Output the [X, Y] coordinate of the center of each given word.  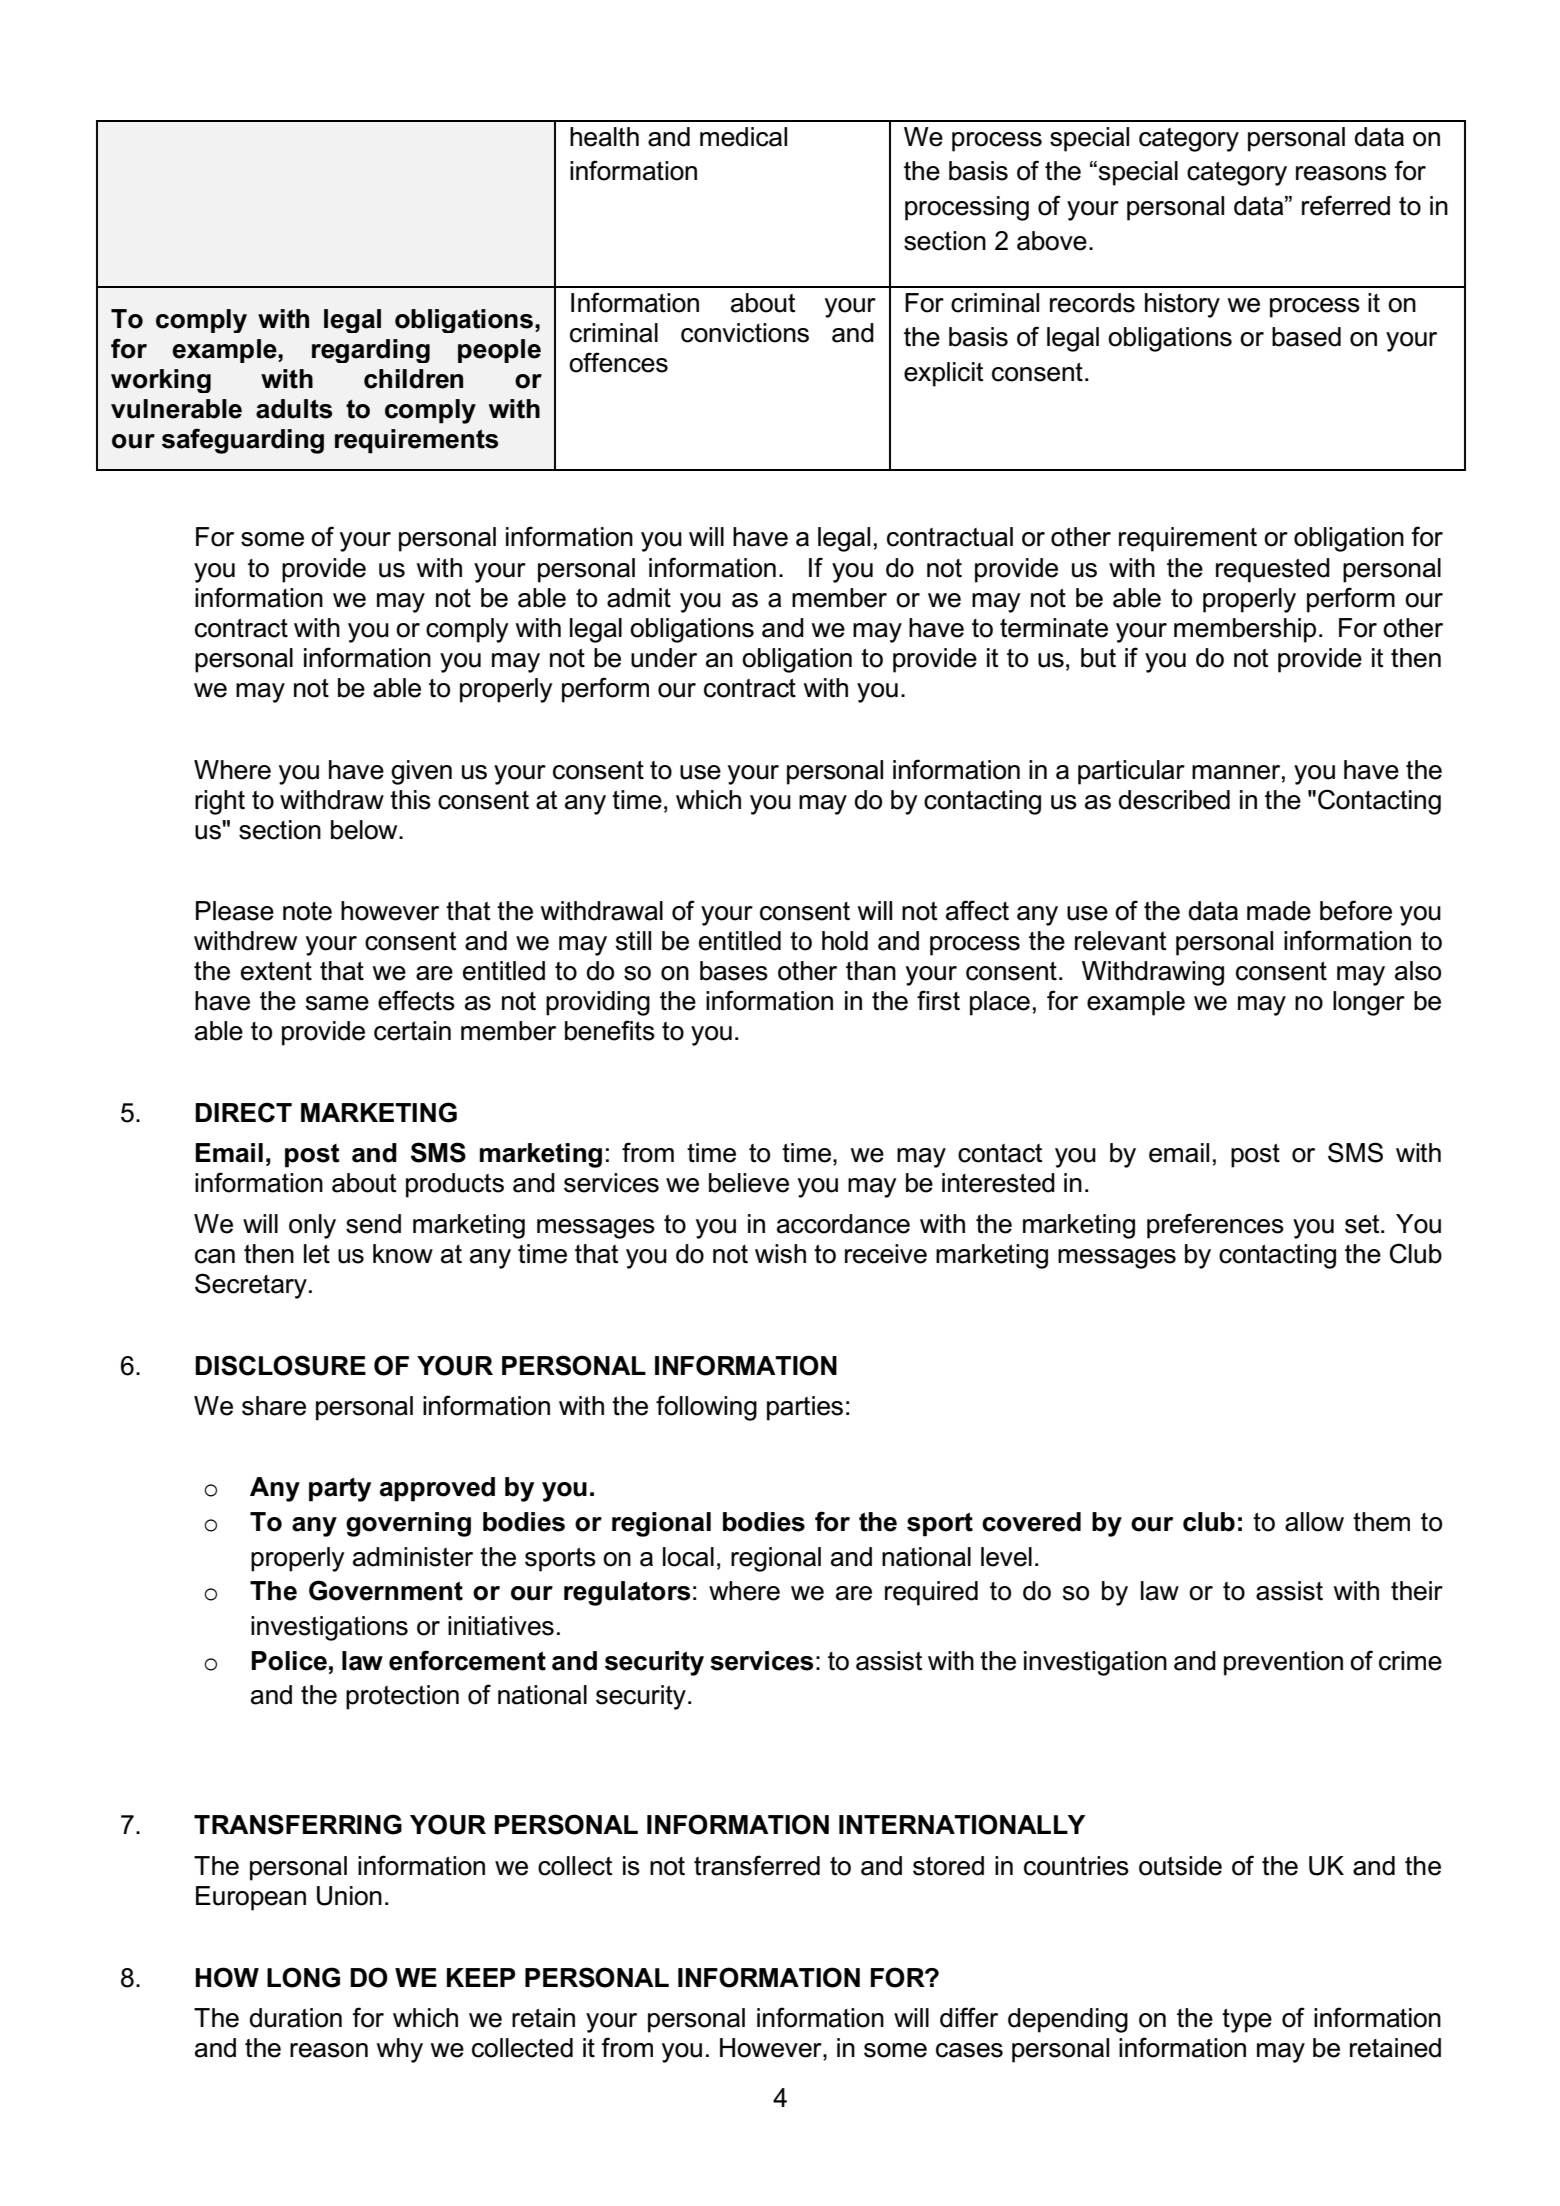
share [274, 1406]
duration [295, 2018]
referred [1346, 205]
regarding [371, 351]
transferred [757, 1865]
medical [743, 137]
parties [805, 1408]
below [365, 830]
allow [1314, 1522]
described [1174, 800]
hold [845, 941]
